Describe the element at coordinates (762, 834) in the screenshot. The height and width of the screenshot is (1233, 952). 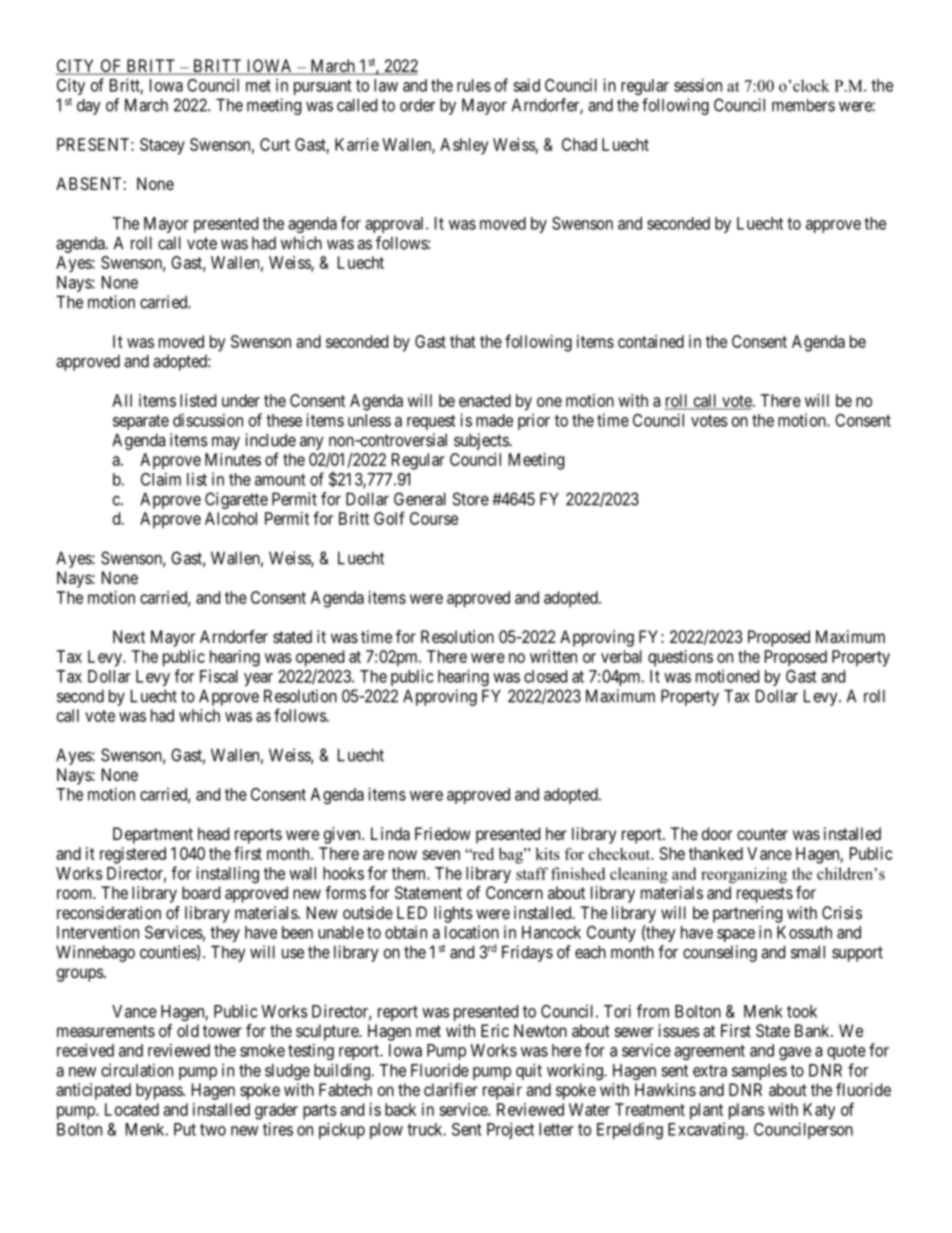
I see `counter` at that location.
